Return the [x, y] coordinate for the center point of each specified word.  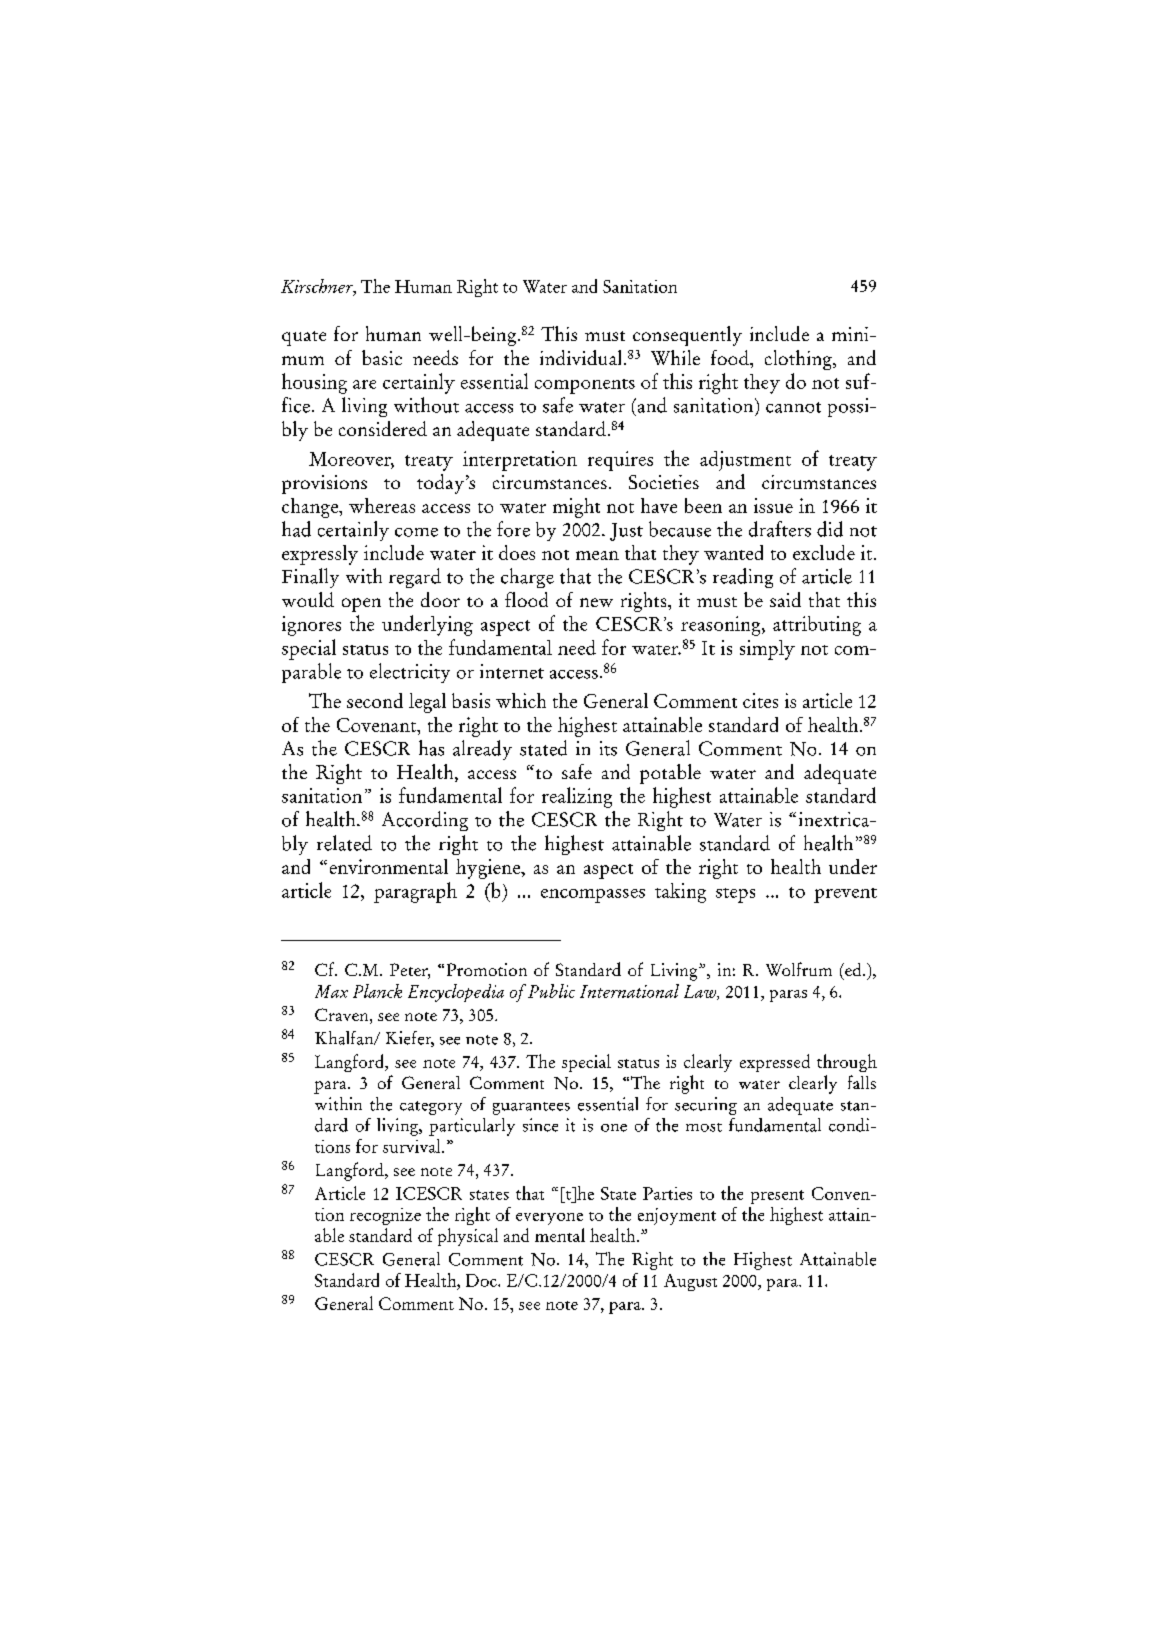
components [585, 386]
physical [468, 1237]
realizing [577, 797]
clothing [799, 360]
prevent [845, 895]
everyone [549, 1219]
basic [382, 357]
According [425, 821]
